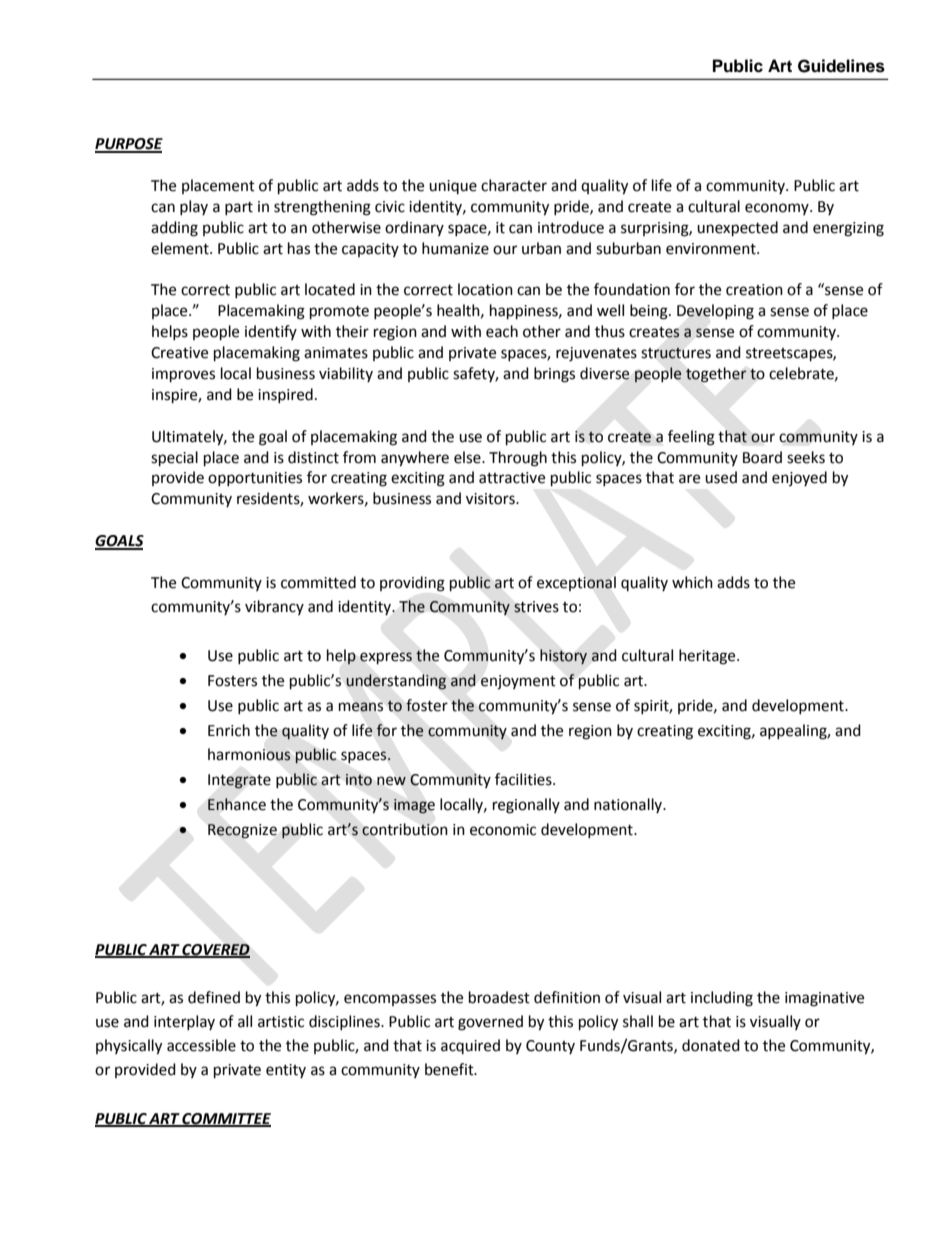 This image has height=1233, width=952. I want to click on vibrancy, so click(274, 607).
